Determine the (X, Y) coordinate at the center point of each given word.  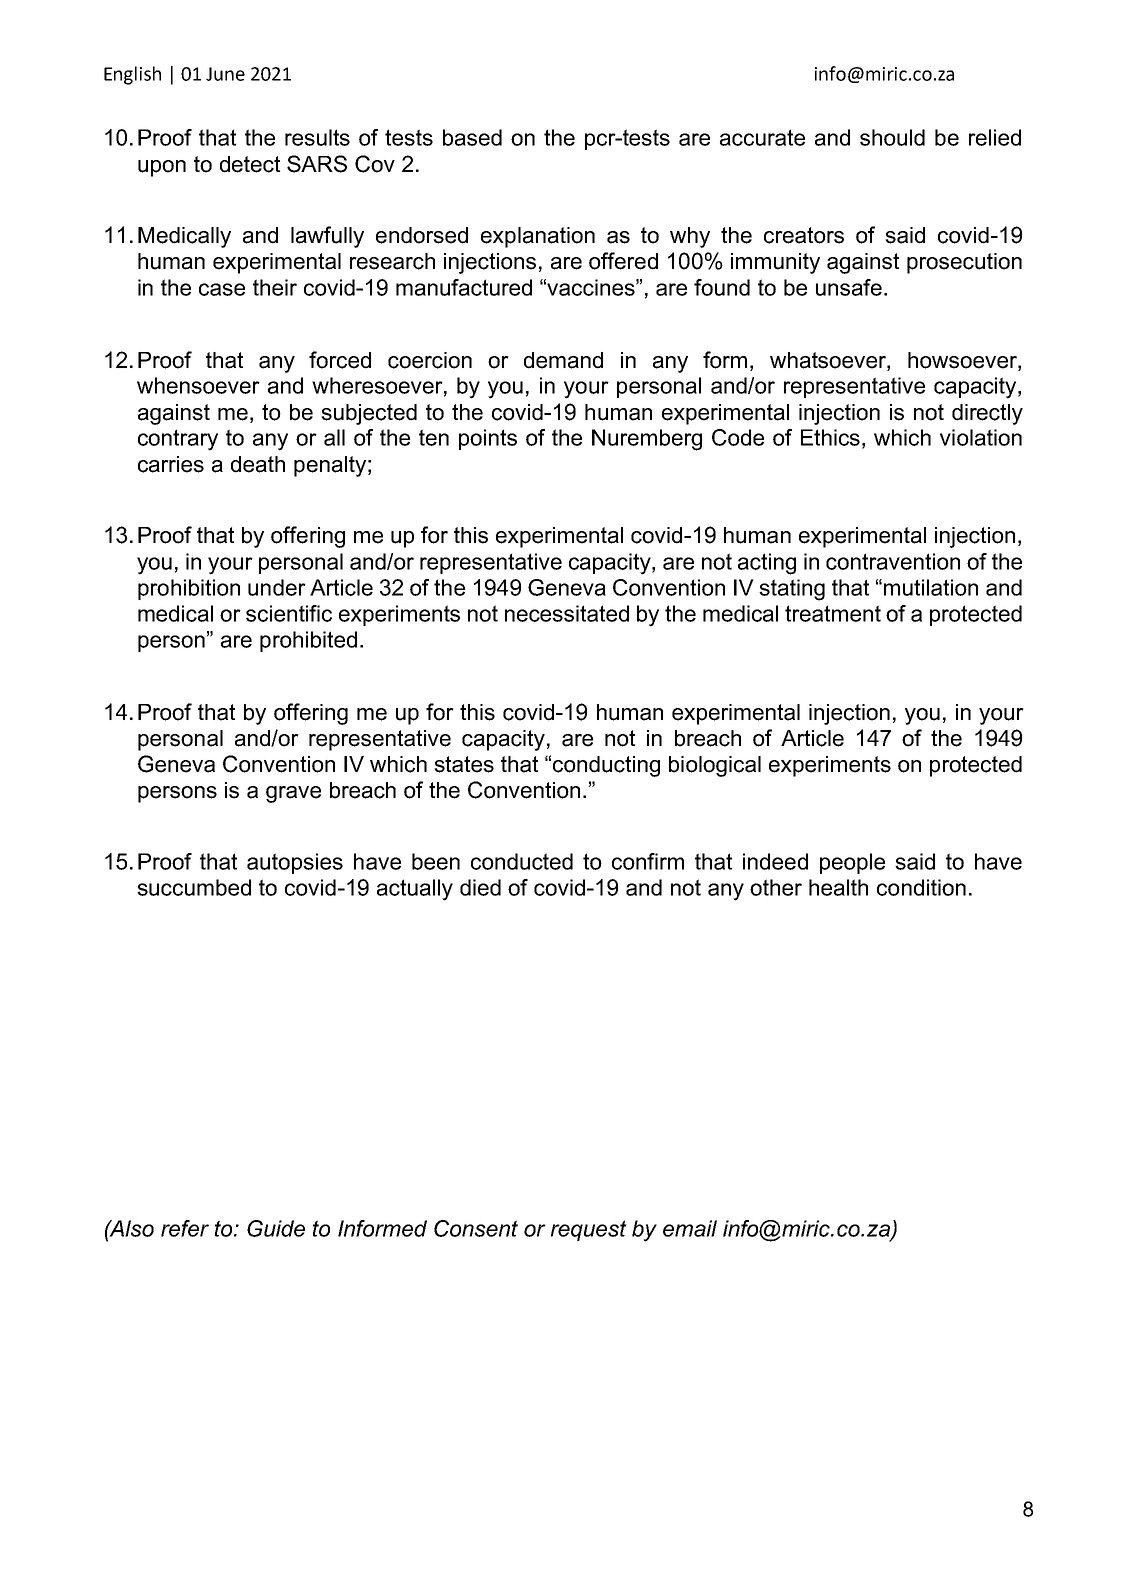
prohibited (308, 641)
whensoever (198, 385)
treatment (833, 613)
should (892, 137)
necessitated (567, 613)
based (472, 137)
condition (921, 887)
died (480, 887)
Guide (276, 1228)
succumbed (194, 887)
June (225, 74)
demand (563, 360)
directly (987, 414)
